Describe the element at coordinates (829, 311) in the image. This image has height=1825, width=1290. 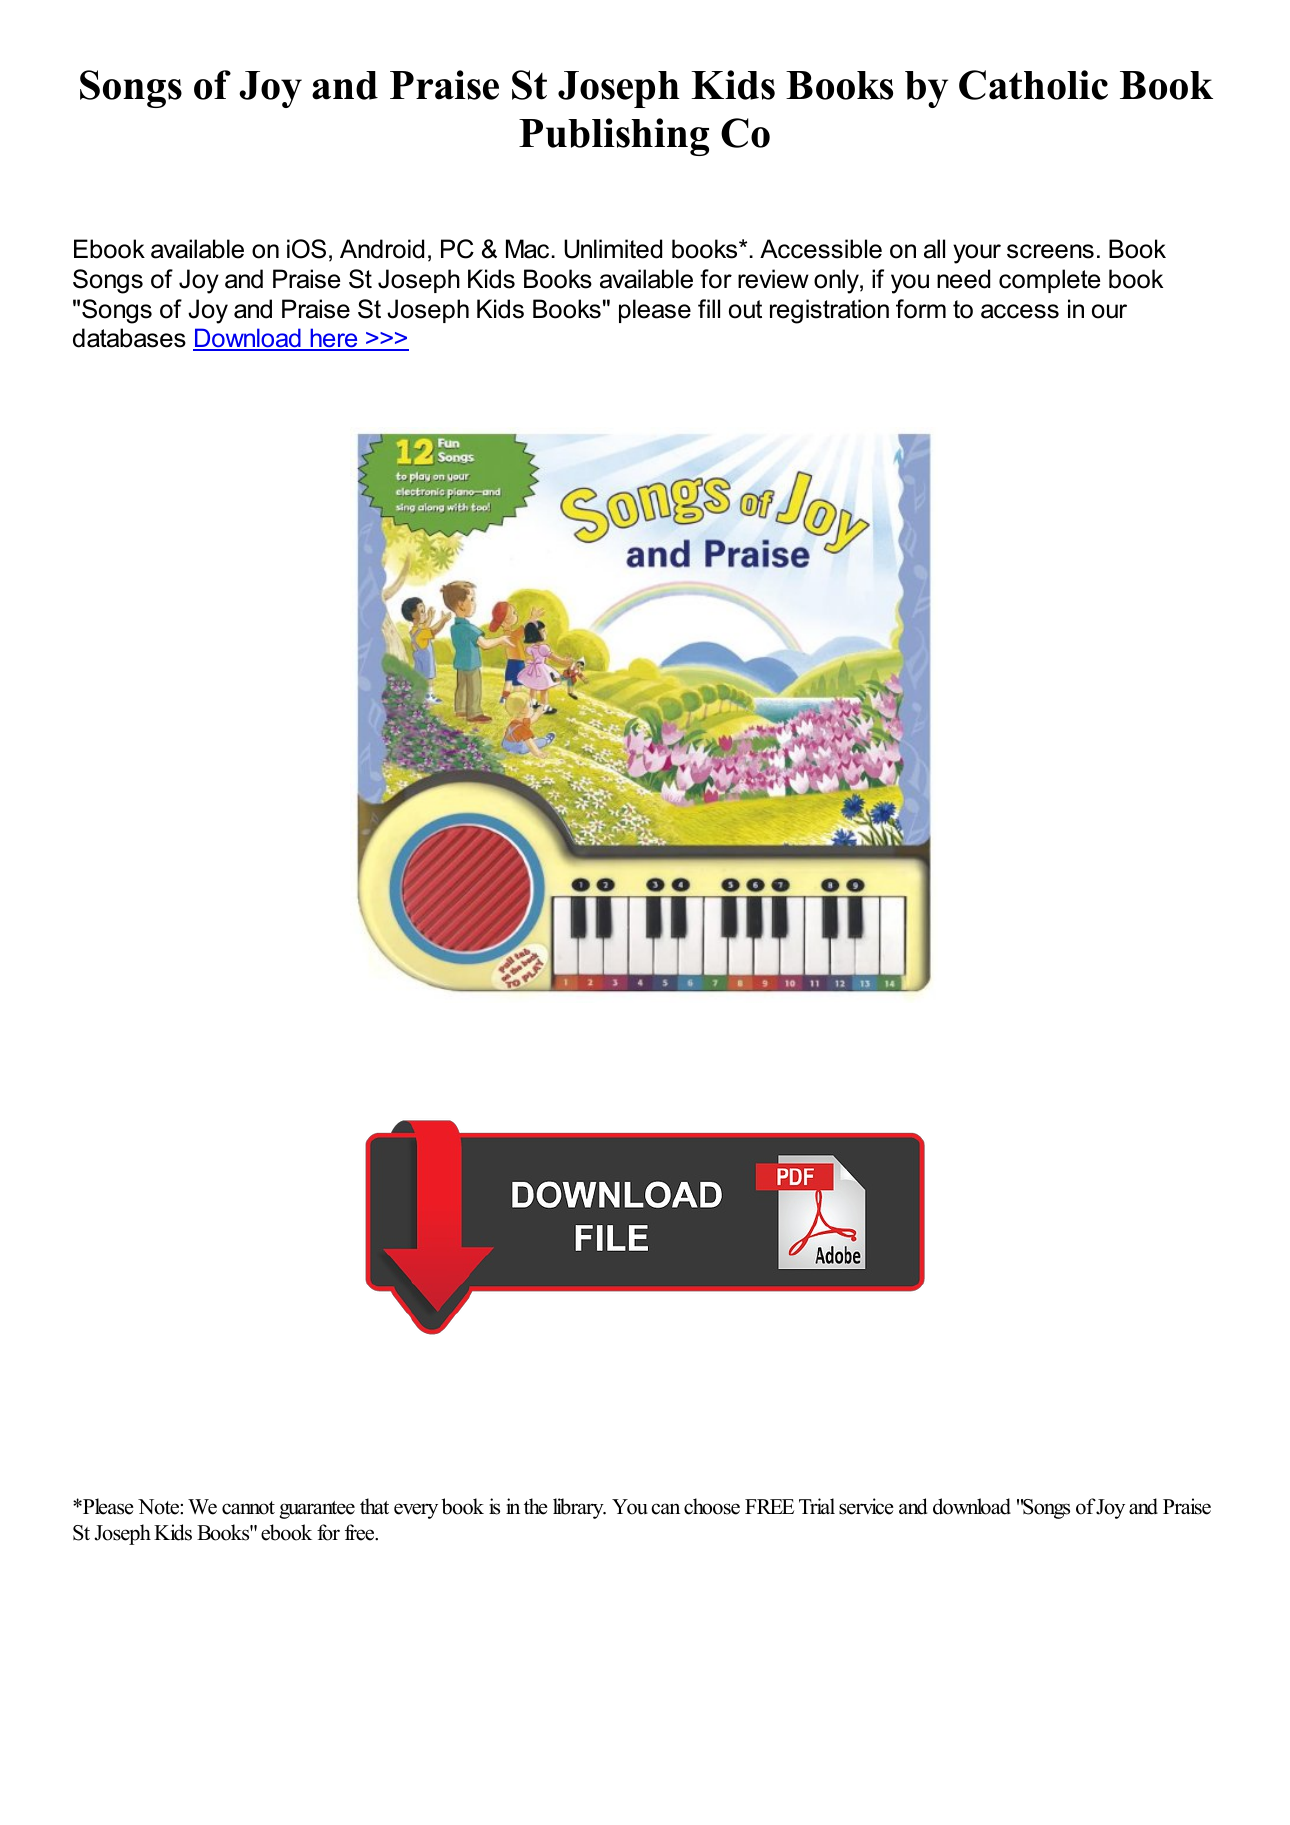
I see `registration` at that location.
